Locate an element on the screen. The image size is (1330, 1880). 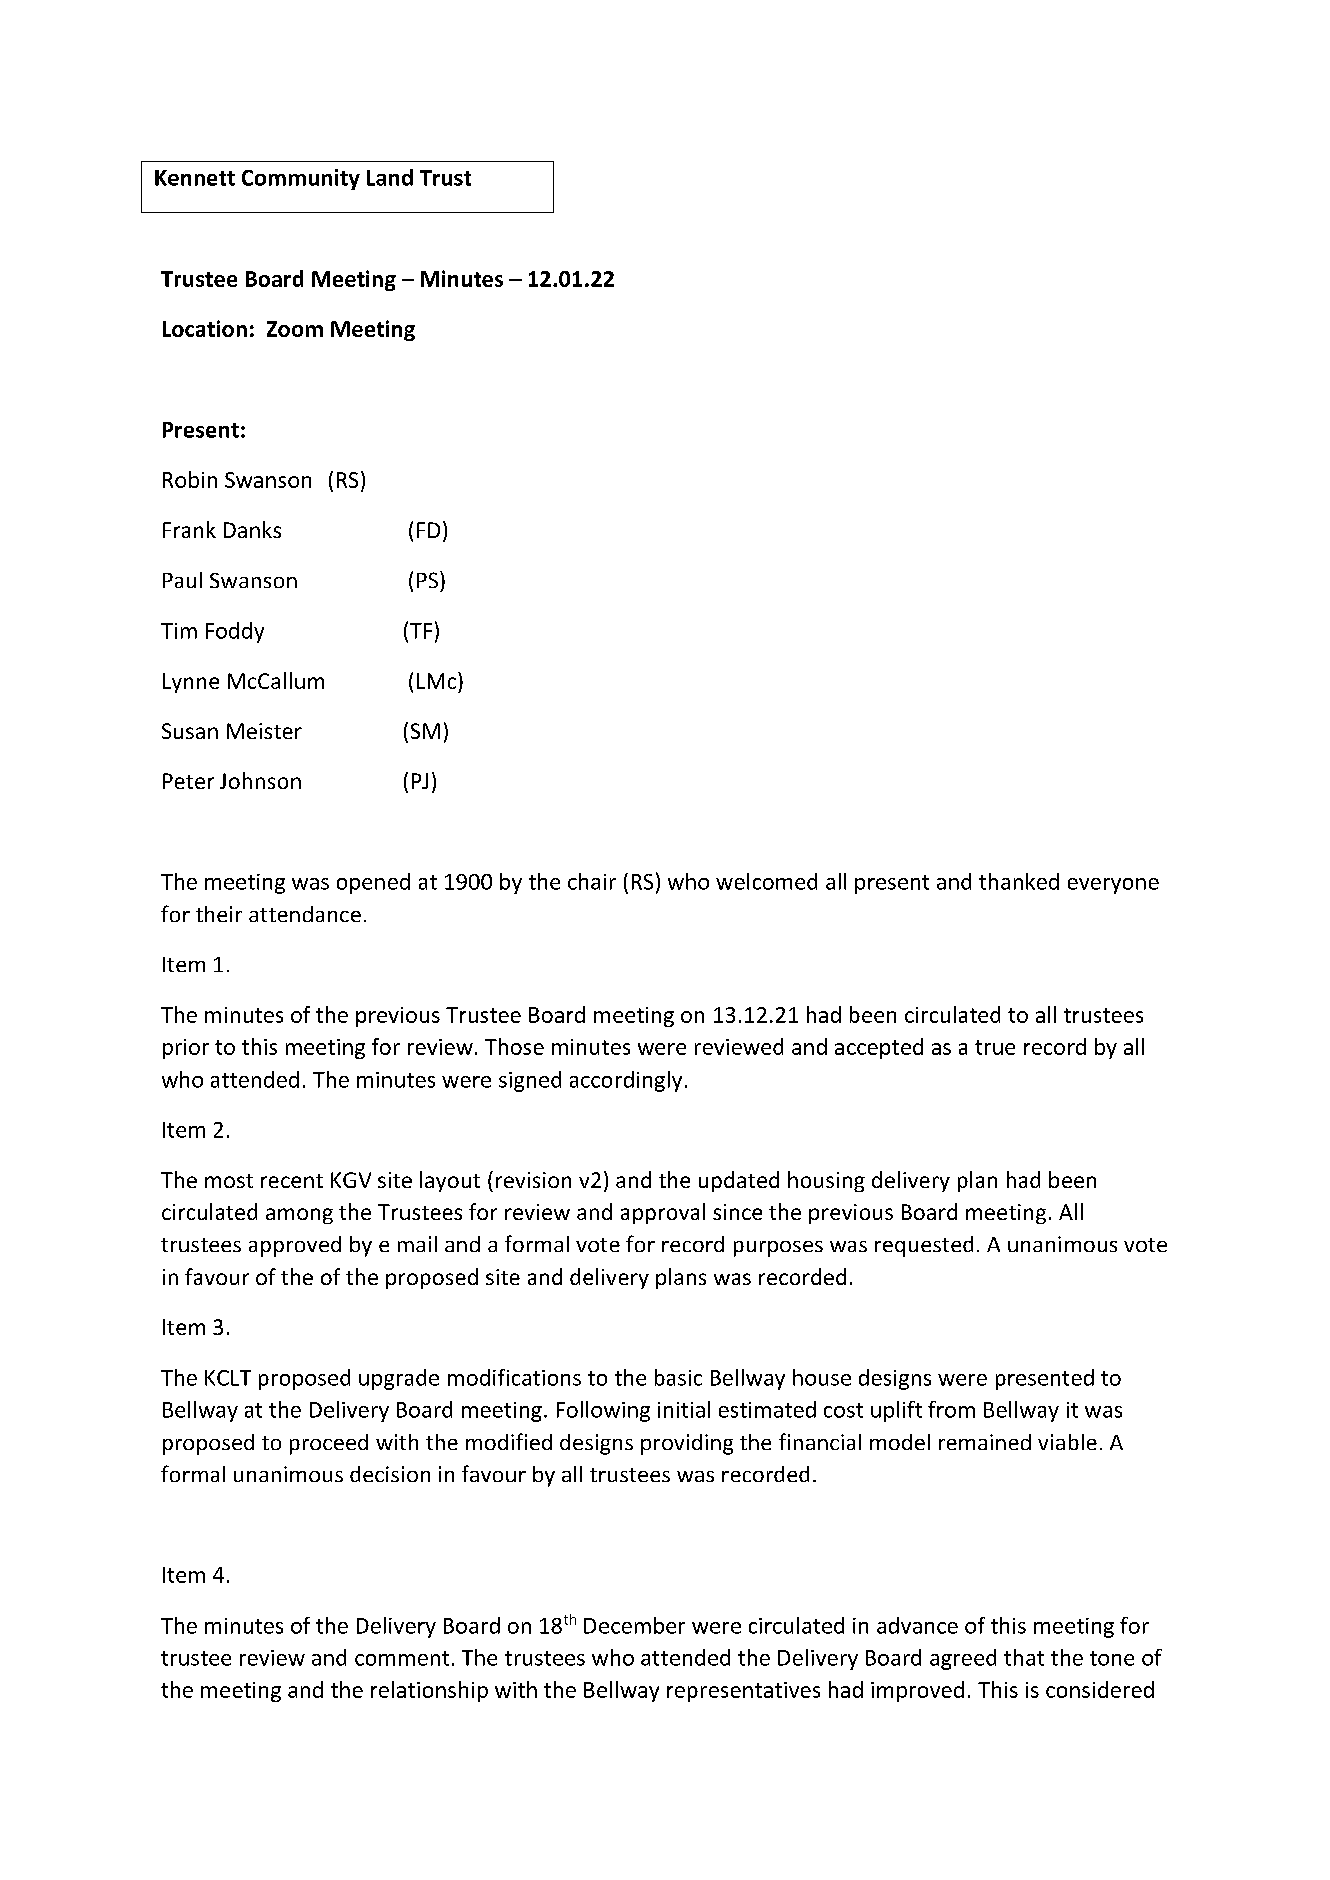
Land is located at coordinates (390, 177).
